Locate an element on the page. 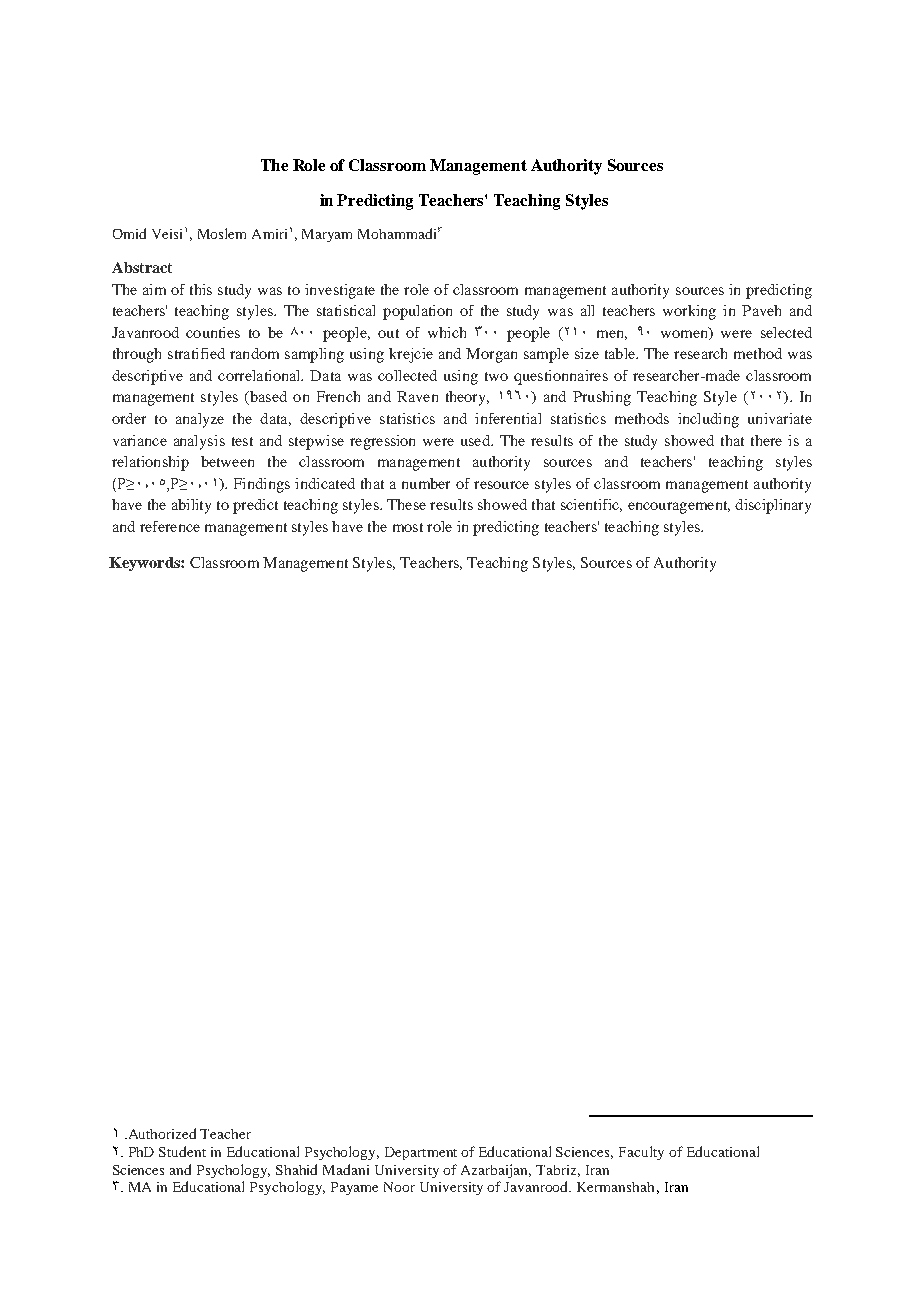 This page has height=1308, width=924. working is located at coordinates (689, 312).
